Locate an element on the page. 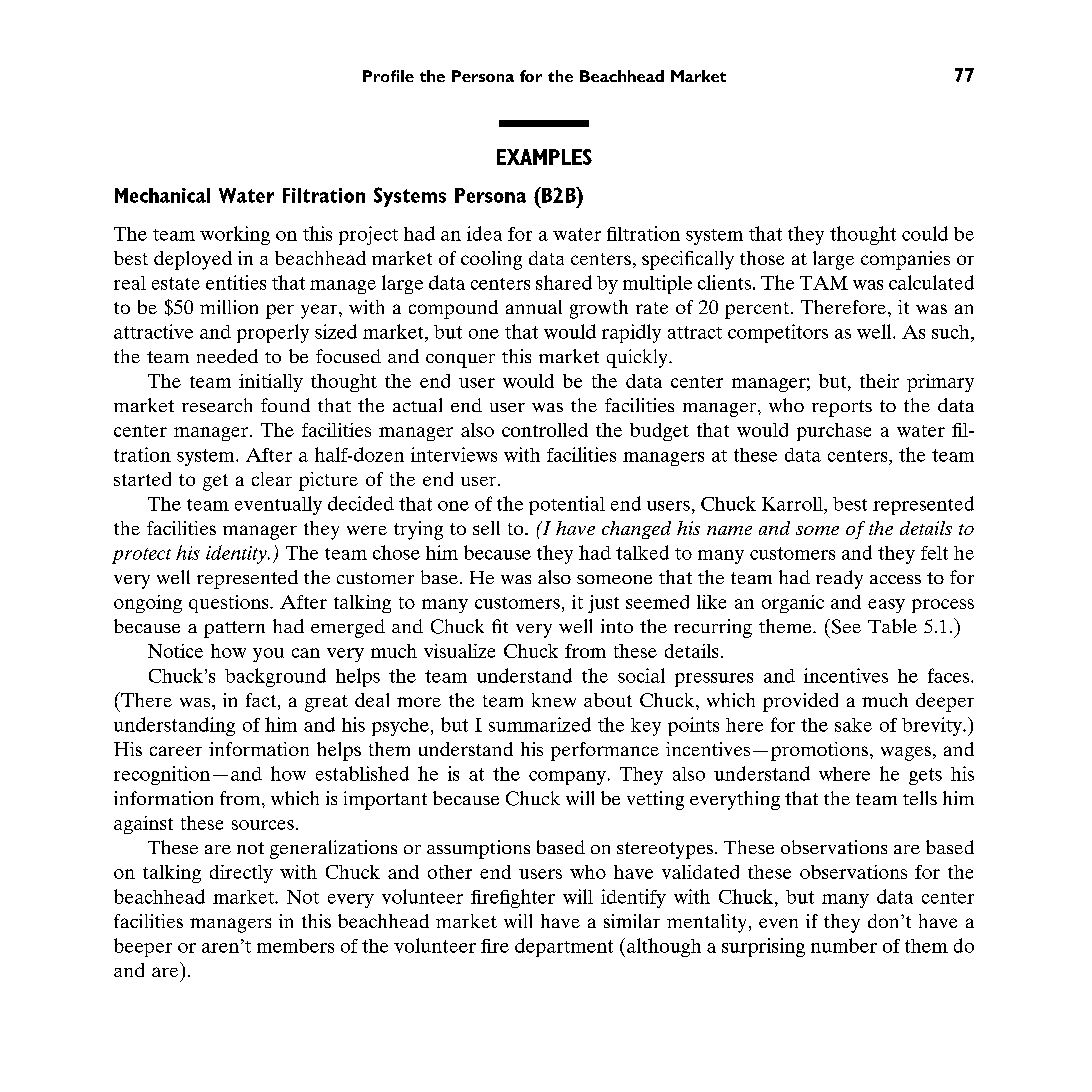 The height and width of the document is (1092, 1092). department is located at coordinates (564, 947).
